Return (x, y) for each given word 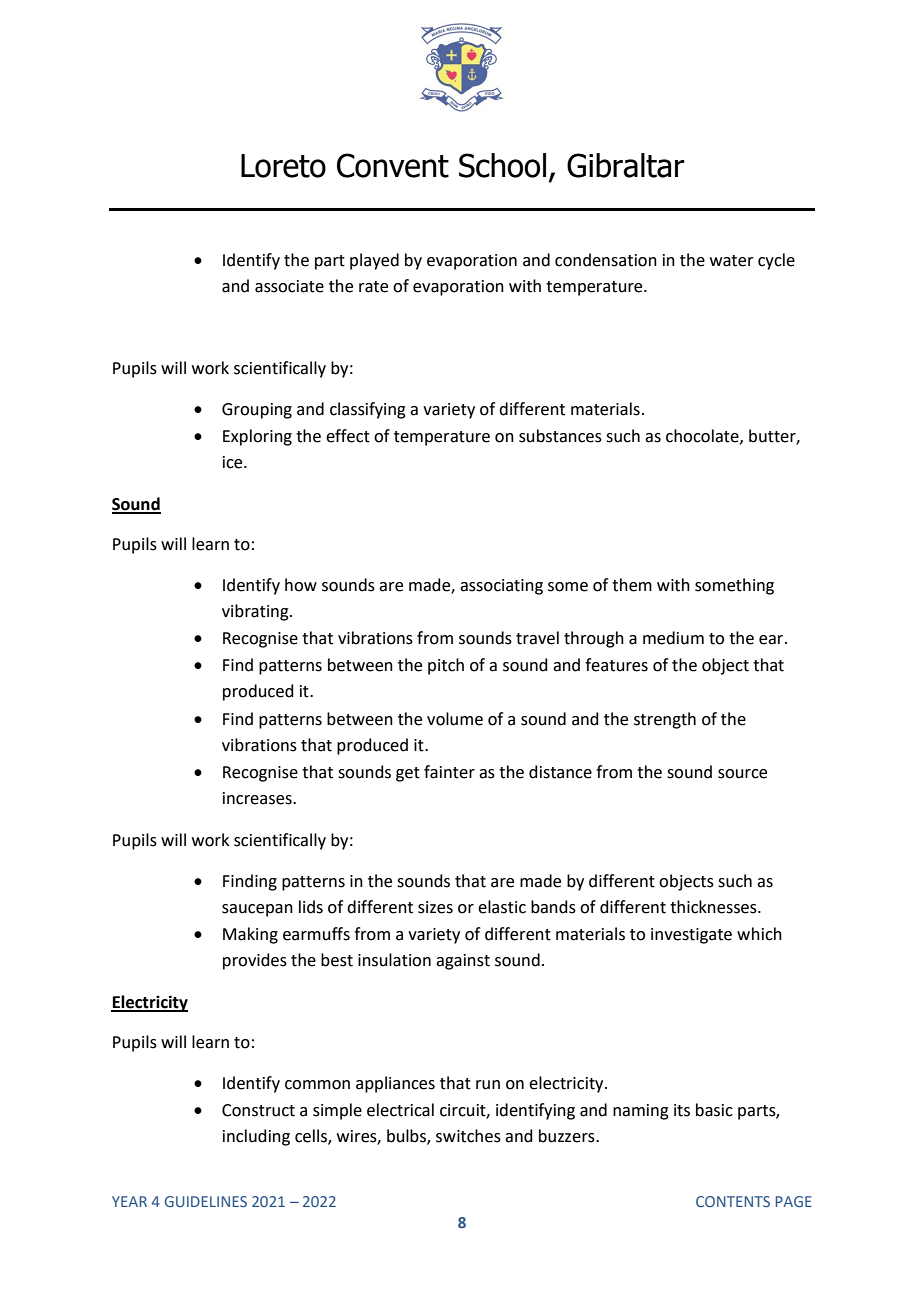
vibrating (256, 612)
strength (665, 720)
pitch (446, 666)
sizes (435, 907)
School (502, 165)
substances (560, 436)
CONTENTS (733, 1201)
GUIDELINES (206, 1201)
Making (250, 935)
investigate (691, 936)
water (732, 261)
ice (234, 462)
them (632, 585)
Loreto (283, 166)
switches (468, 1136)
